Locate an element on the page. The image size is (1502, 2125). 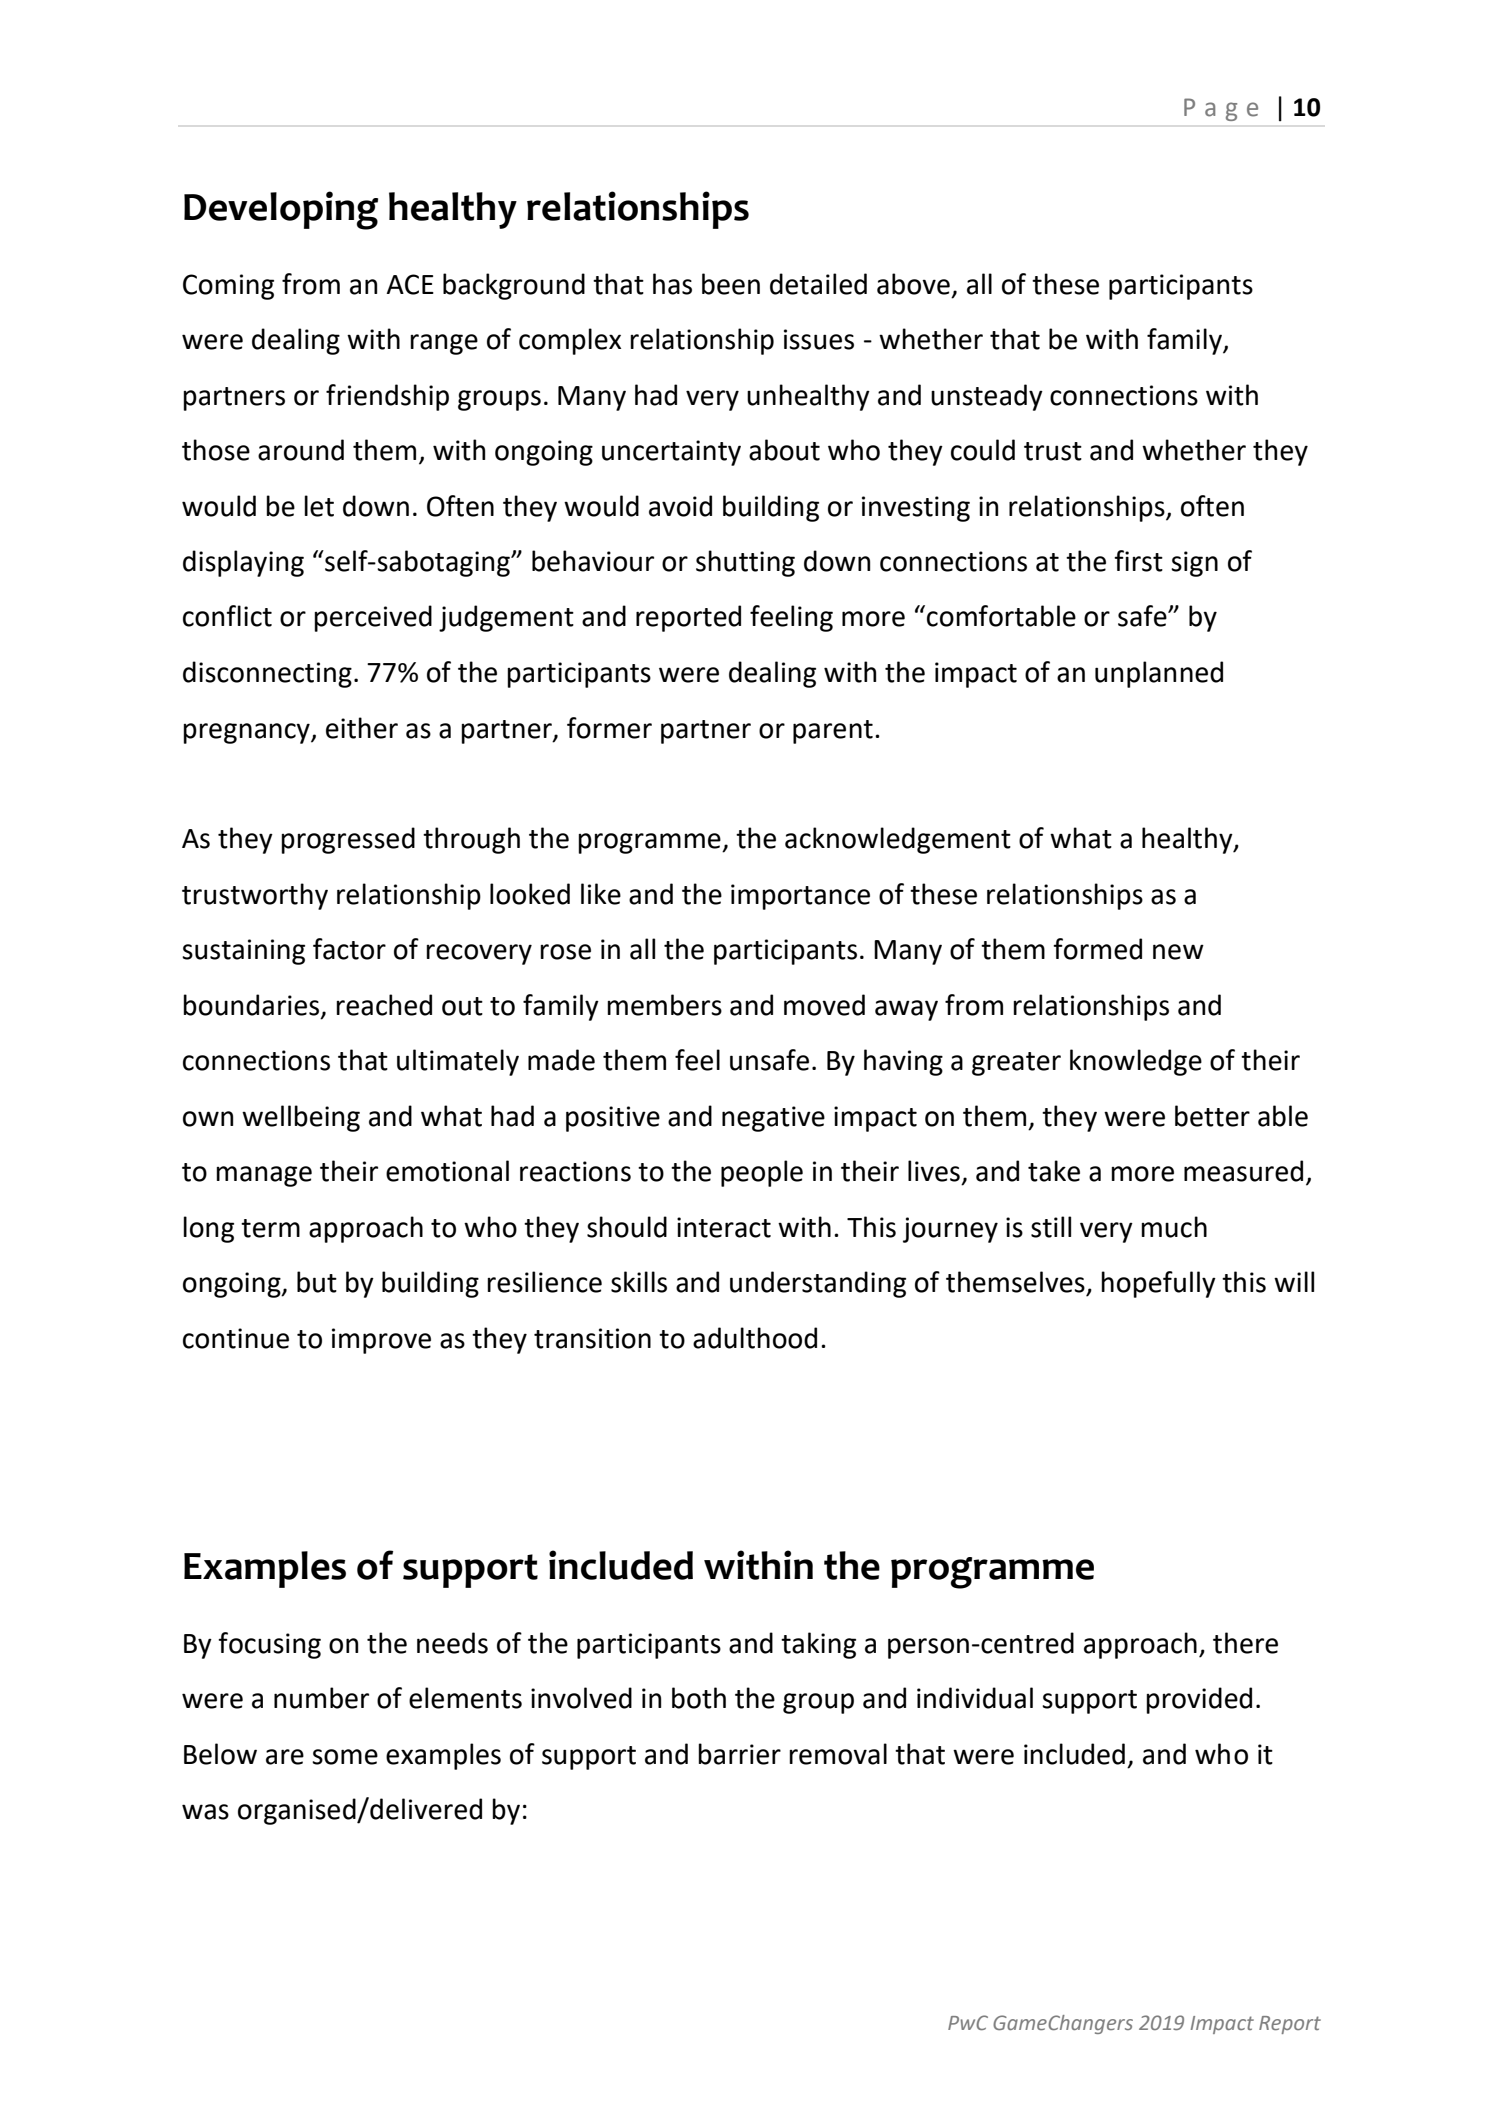
some is located at coordinates (345, 1757).
